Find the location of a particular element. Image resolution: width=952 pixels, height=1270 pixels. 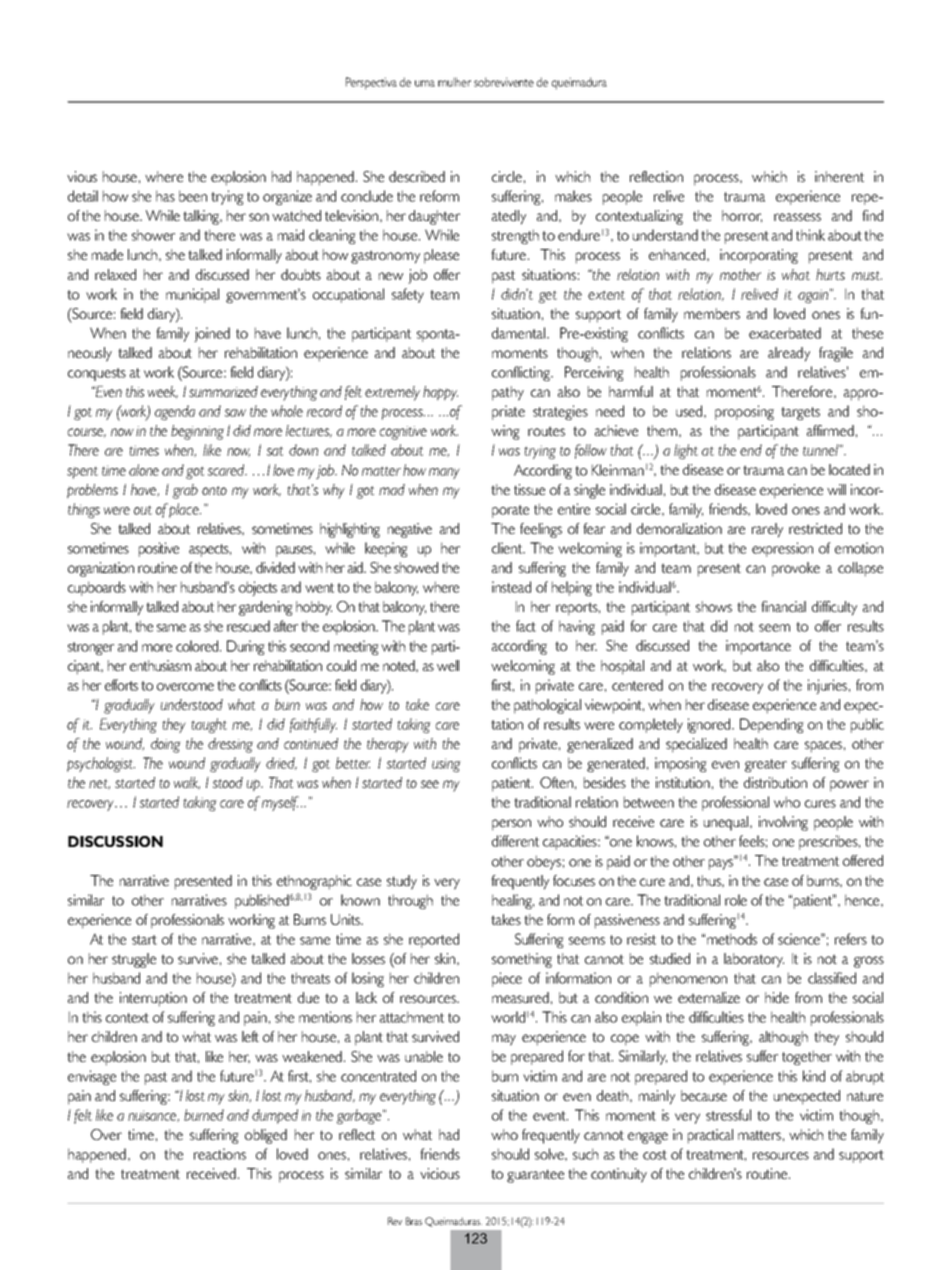

reassess is located at coordinates (797, 217).
